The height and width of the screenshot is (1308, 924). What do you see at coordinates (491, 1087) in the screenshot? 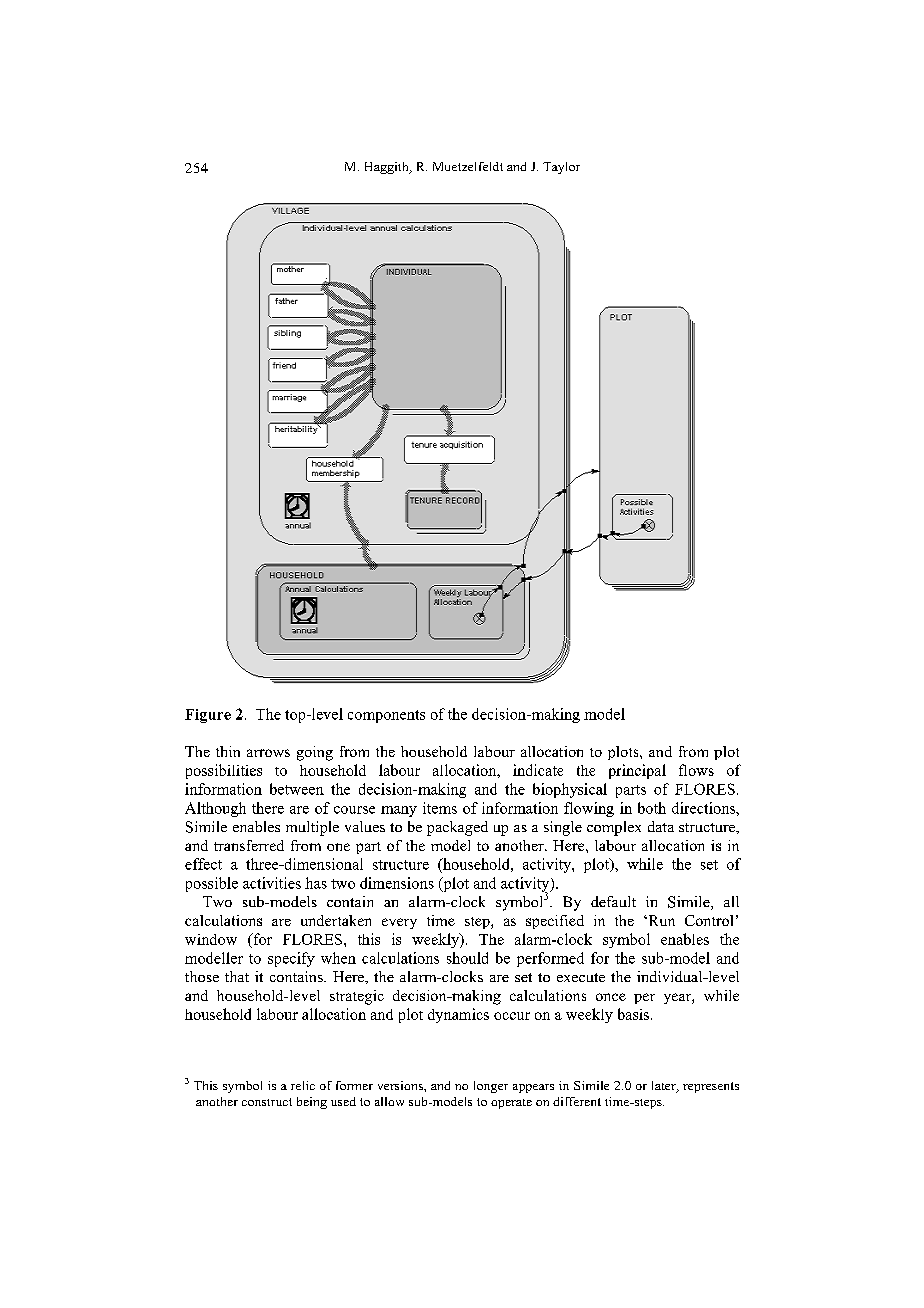
I see `longer` at bounding box center [491, 1087].
